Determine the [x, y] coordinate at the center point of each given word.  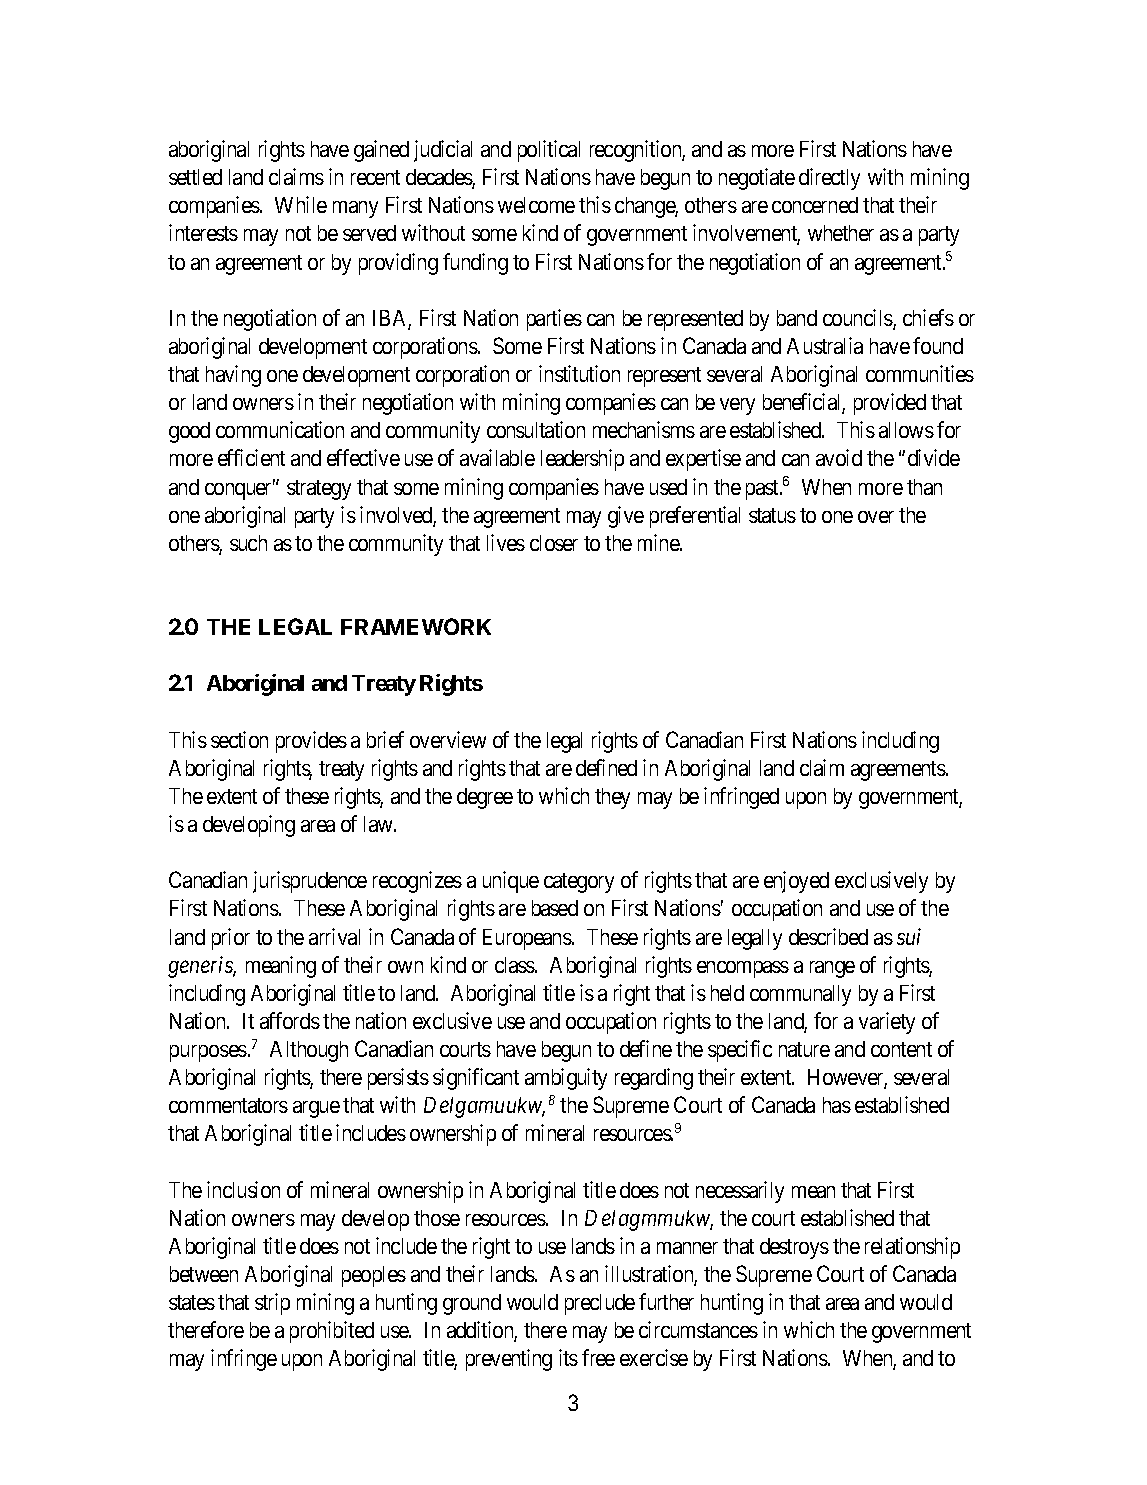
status [772, 515]
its [568, 1357]
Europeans [528, 939]
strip [272, 1304]
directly [829, 179]
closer [554, 543]
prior [231, 939]
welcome [536, 205]
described [828, 936]
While [301, 204]
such [248, 543]
